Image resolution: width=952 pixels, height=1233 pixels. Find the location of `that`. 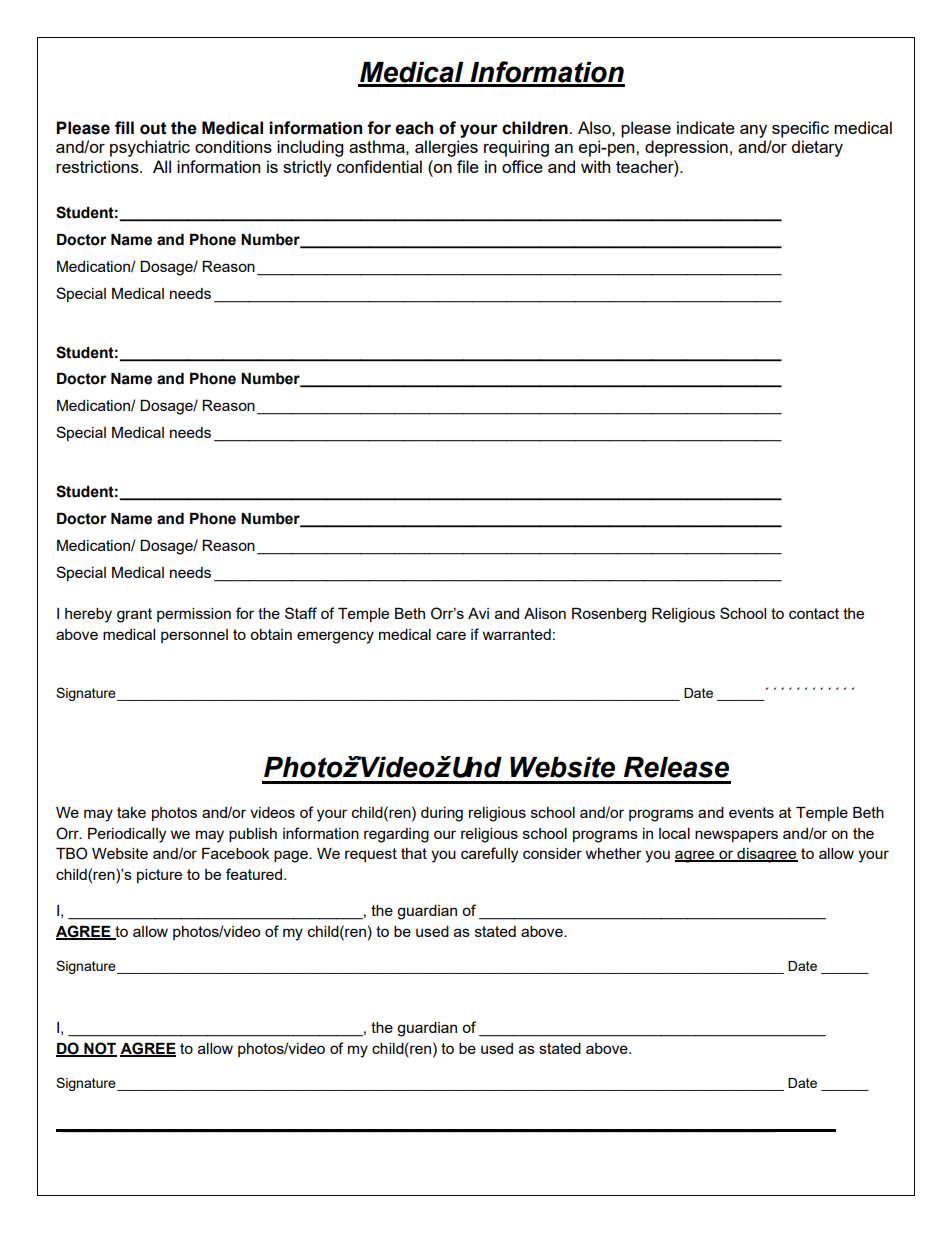

that is located at coordinates (414, 853).
